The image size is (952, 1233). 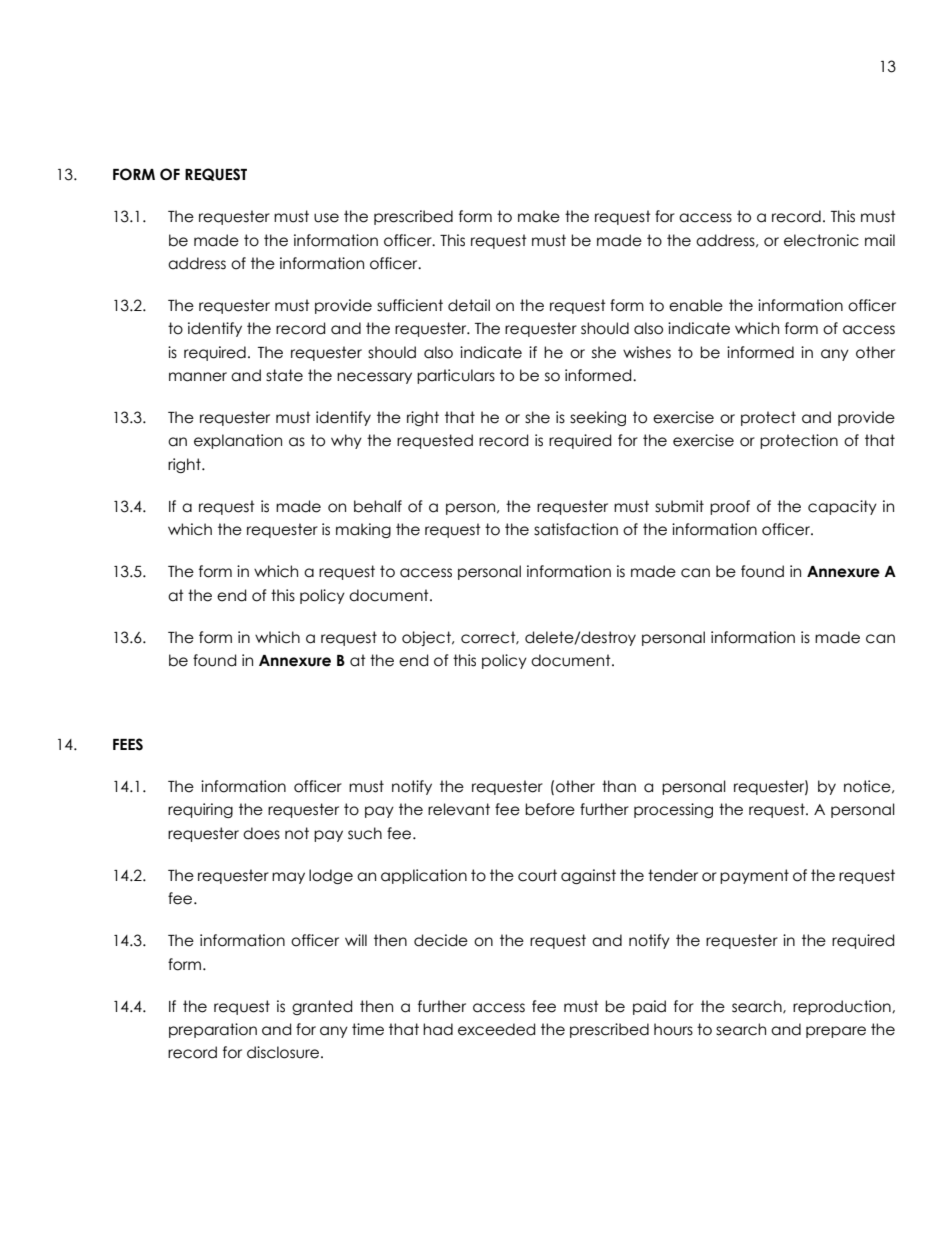 I want to click on satisfaction, so click(x=576, y=529).
